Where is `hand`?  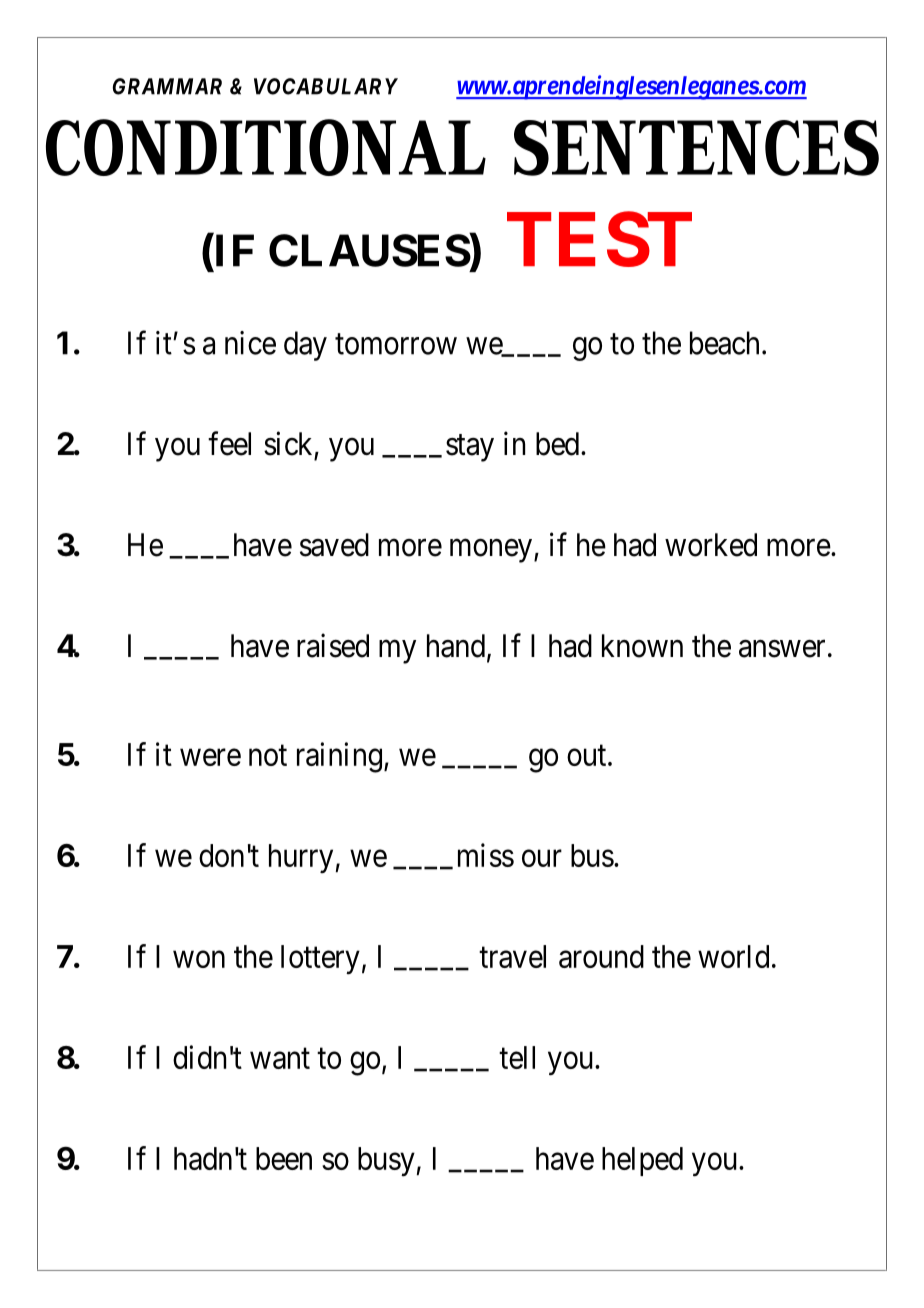
hand is located at coordinates (457, 647).
